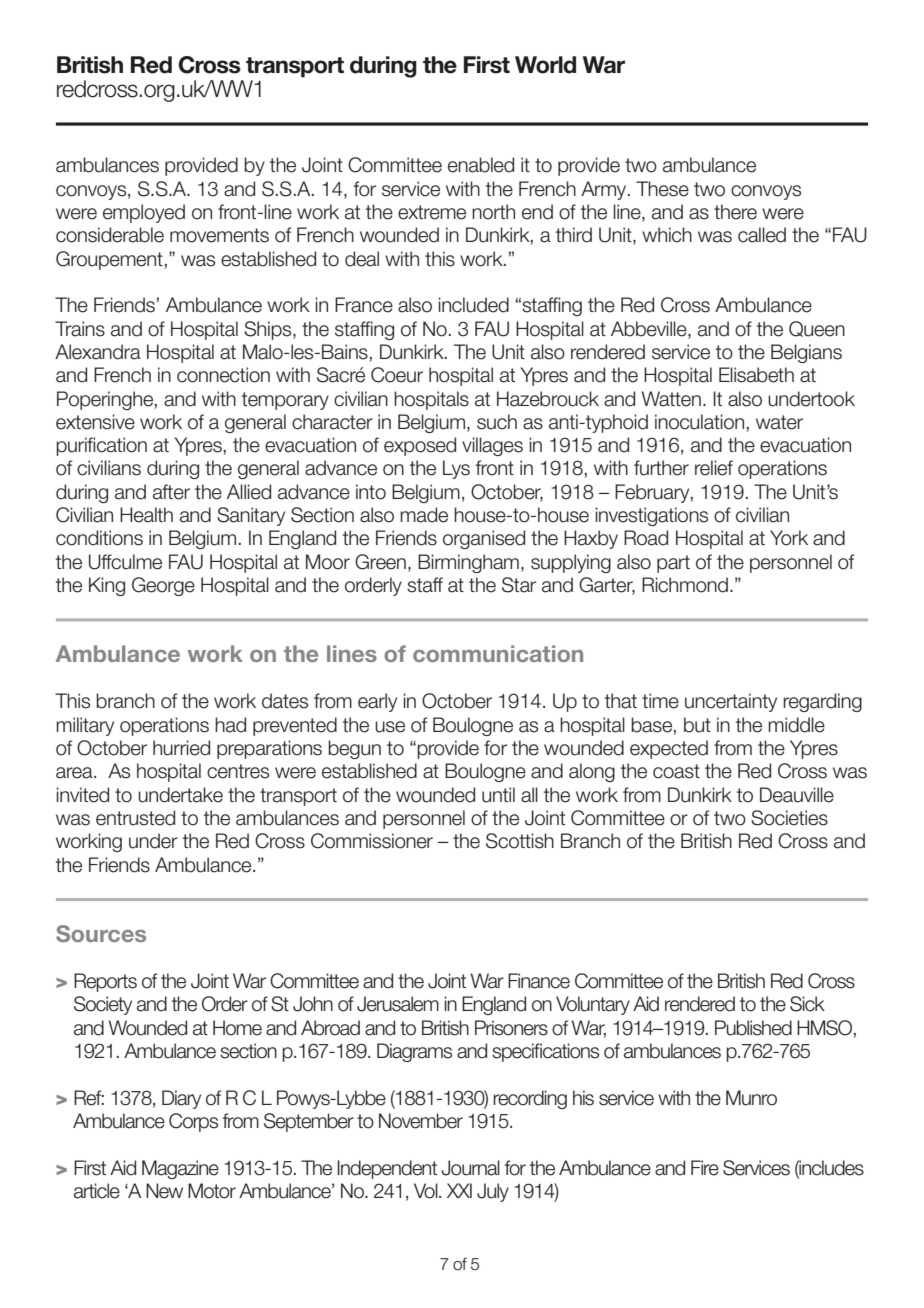 This screenshot has height=1308, width=924. I want to click on entrusted, so click(135, 818).
